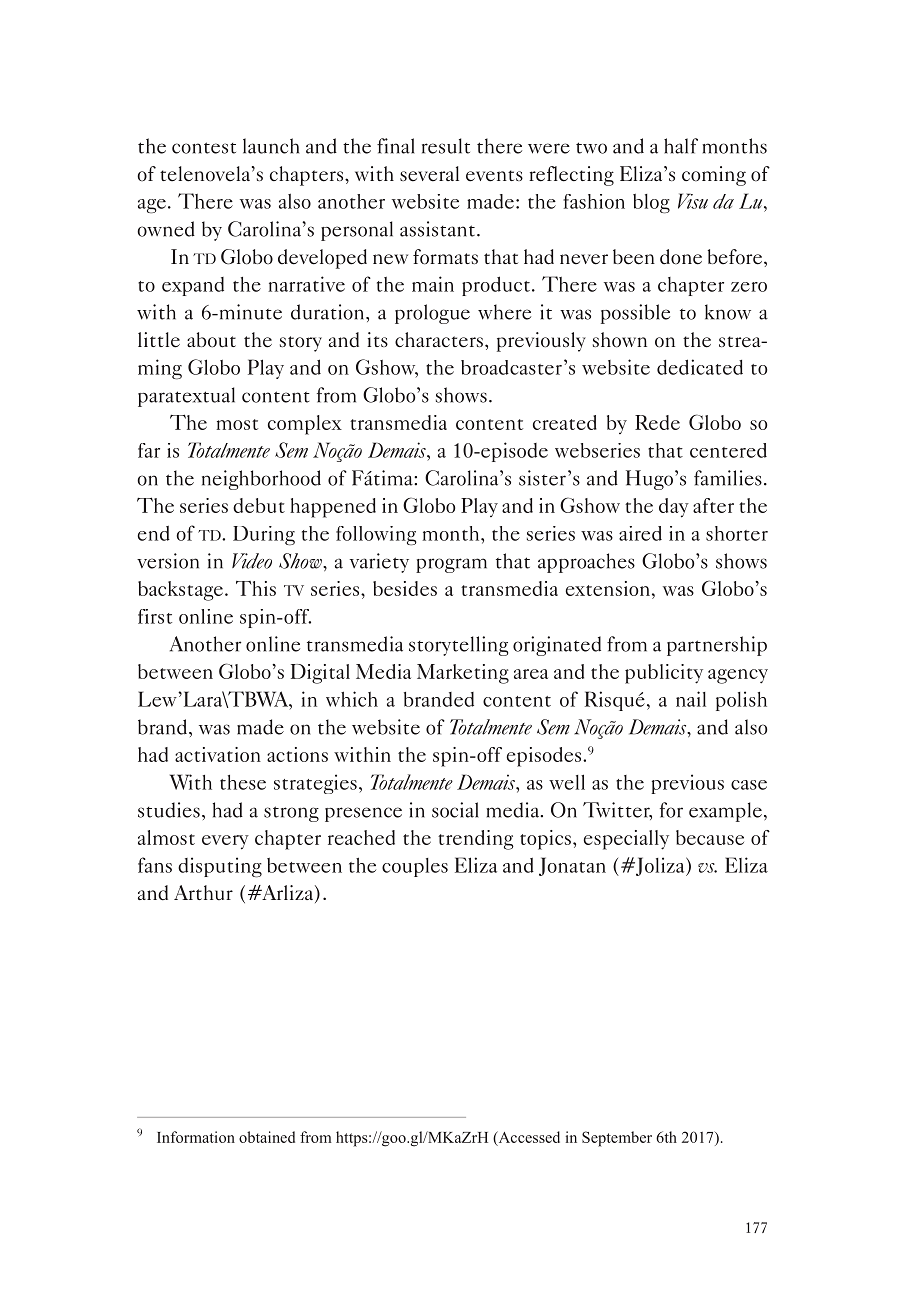 The image size is (905, 1316). I want to click on several, so click(429, 174).
